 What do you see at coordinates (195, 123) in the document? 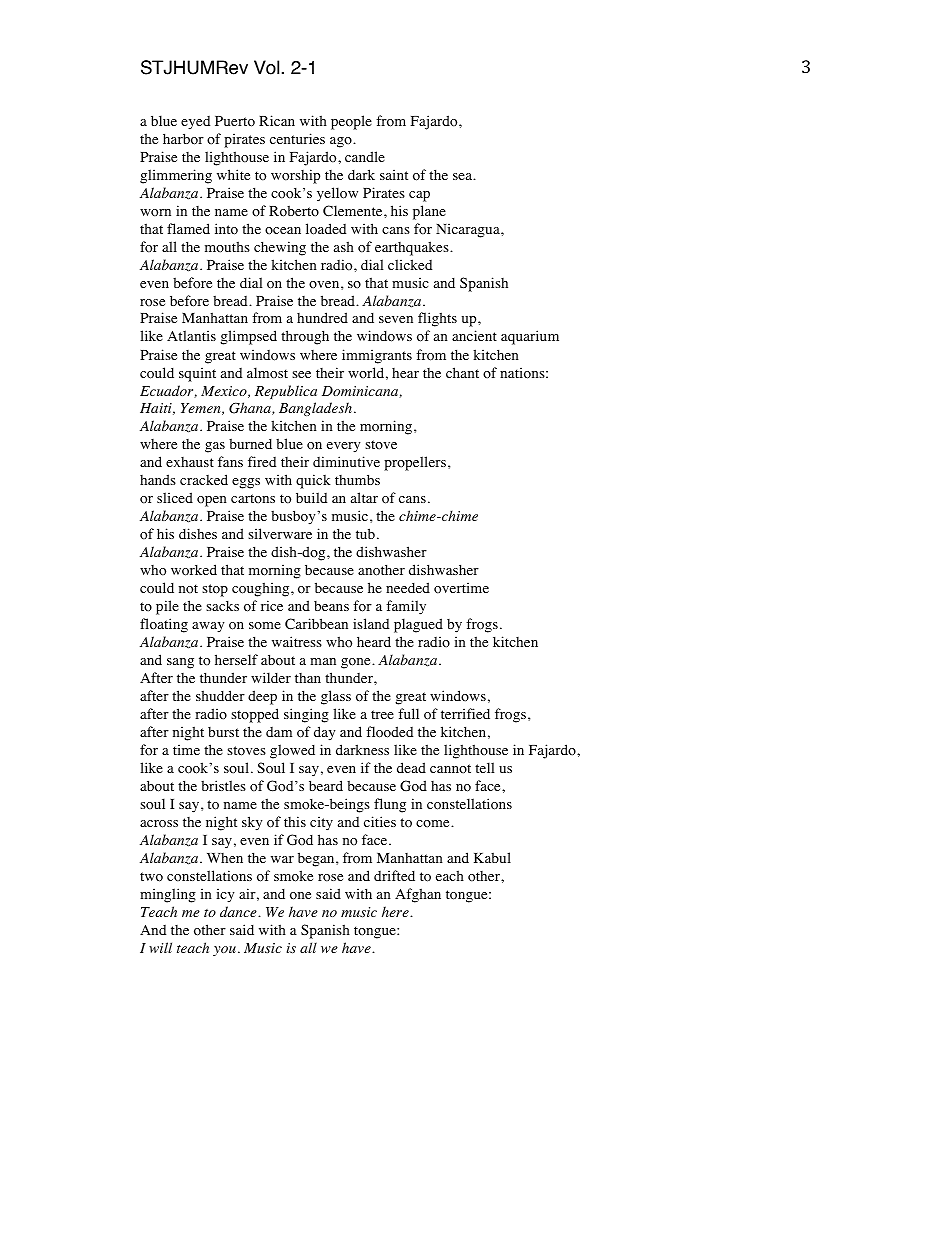
I see `eyed` at bounding box center [195, 123].
